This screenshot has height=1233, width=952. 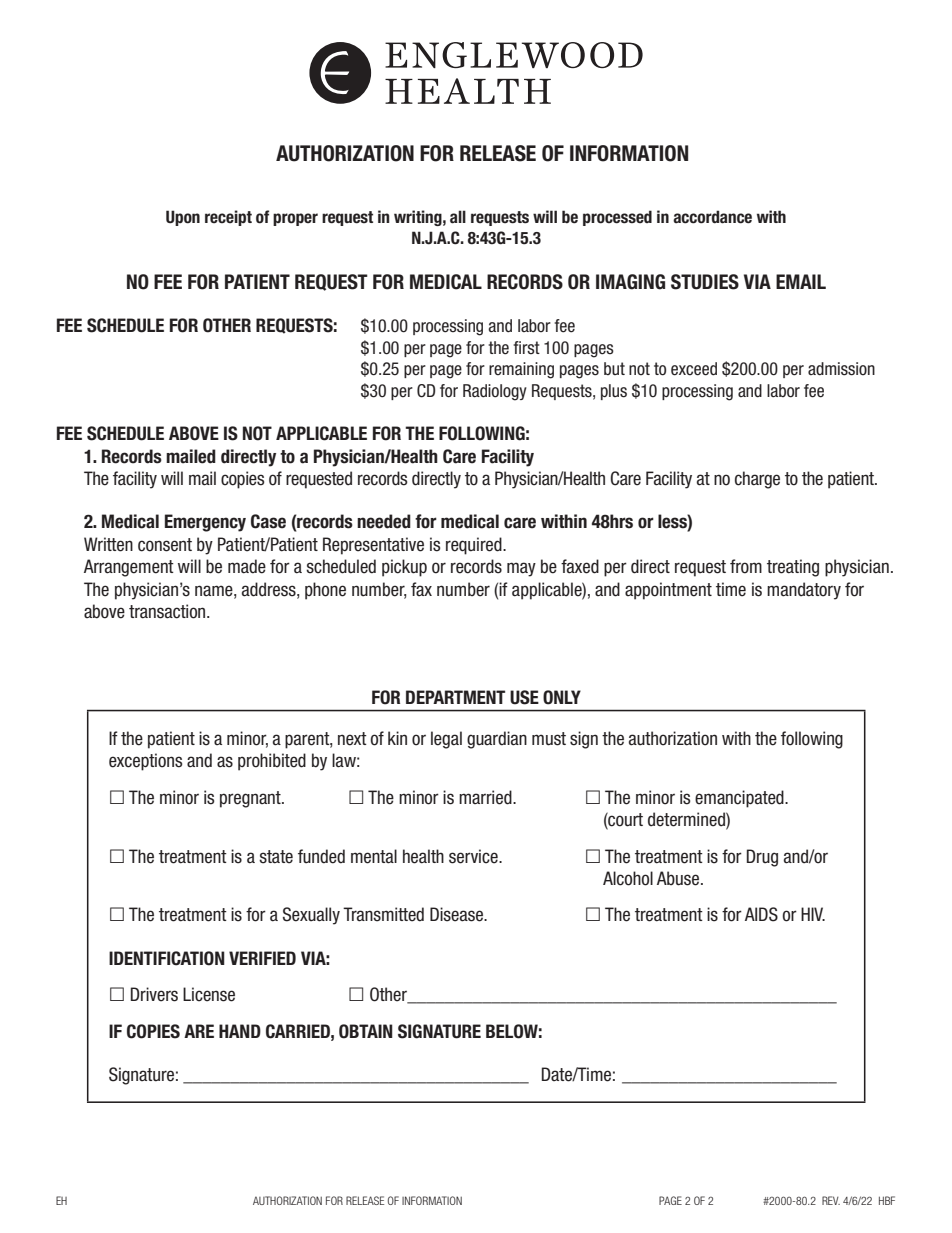 What do you see at coordinates (240, 1031) in the screenshot?
I see `HAND` at bounding box center [240, 1031].
